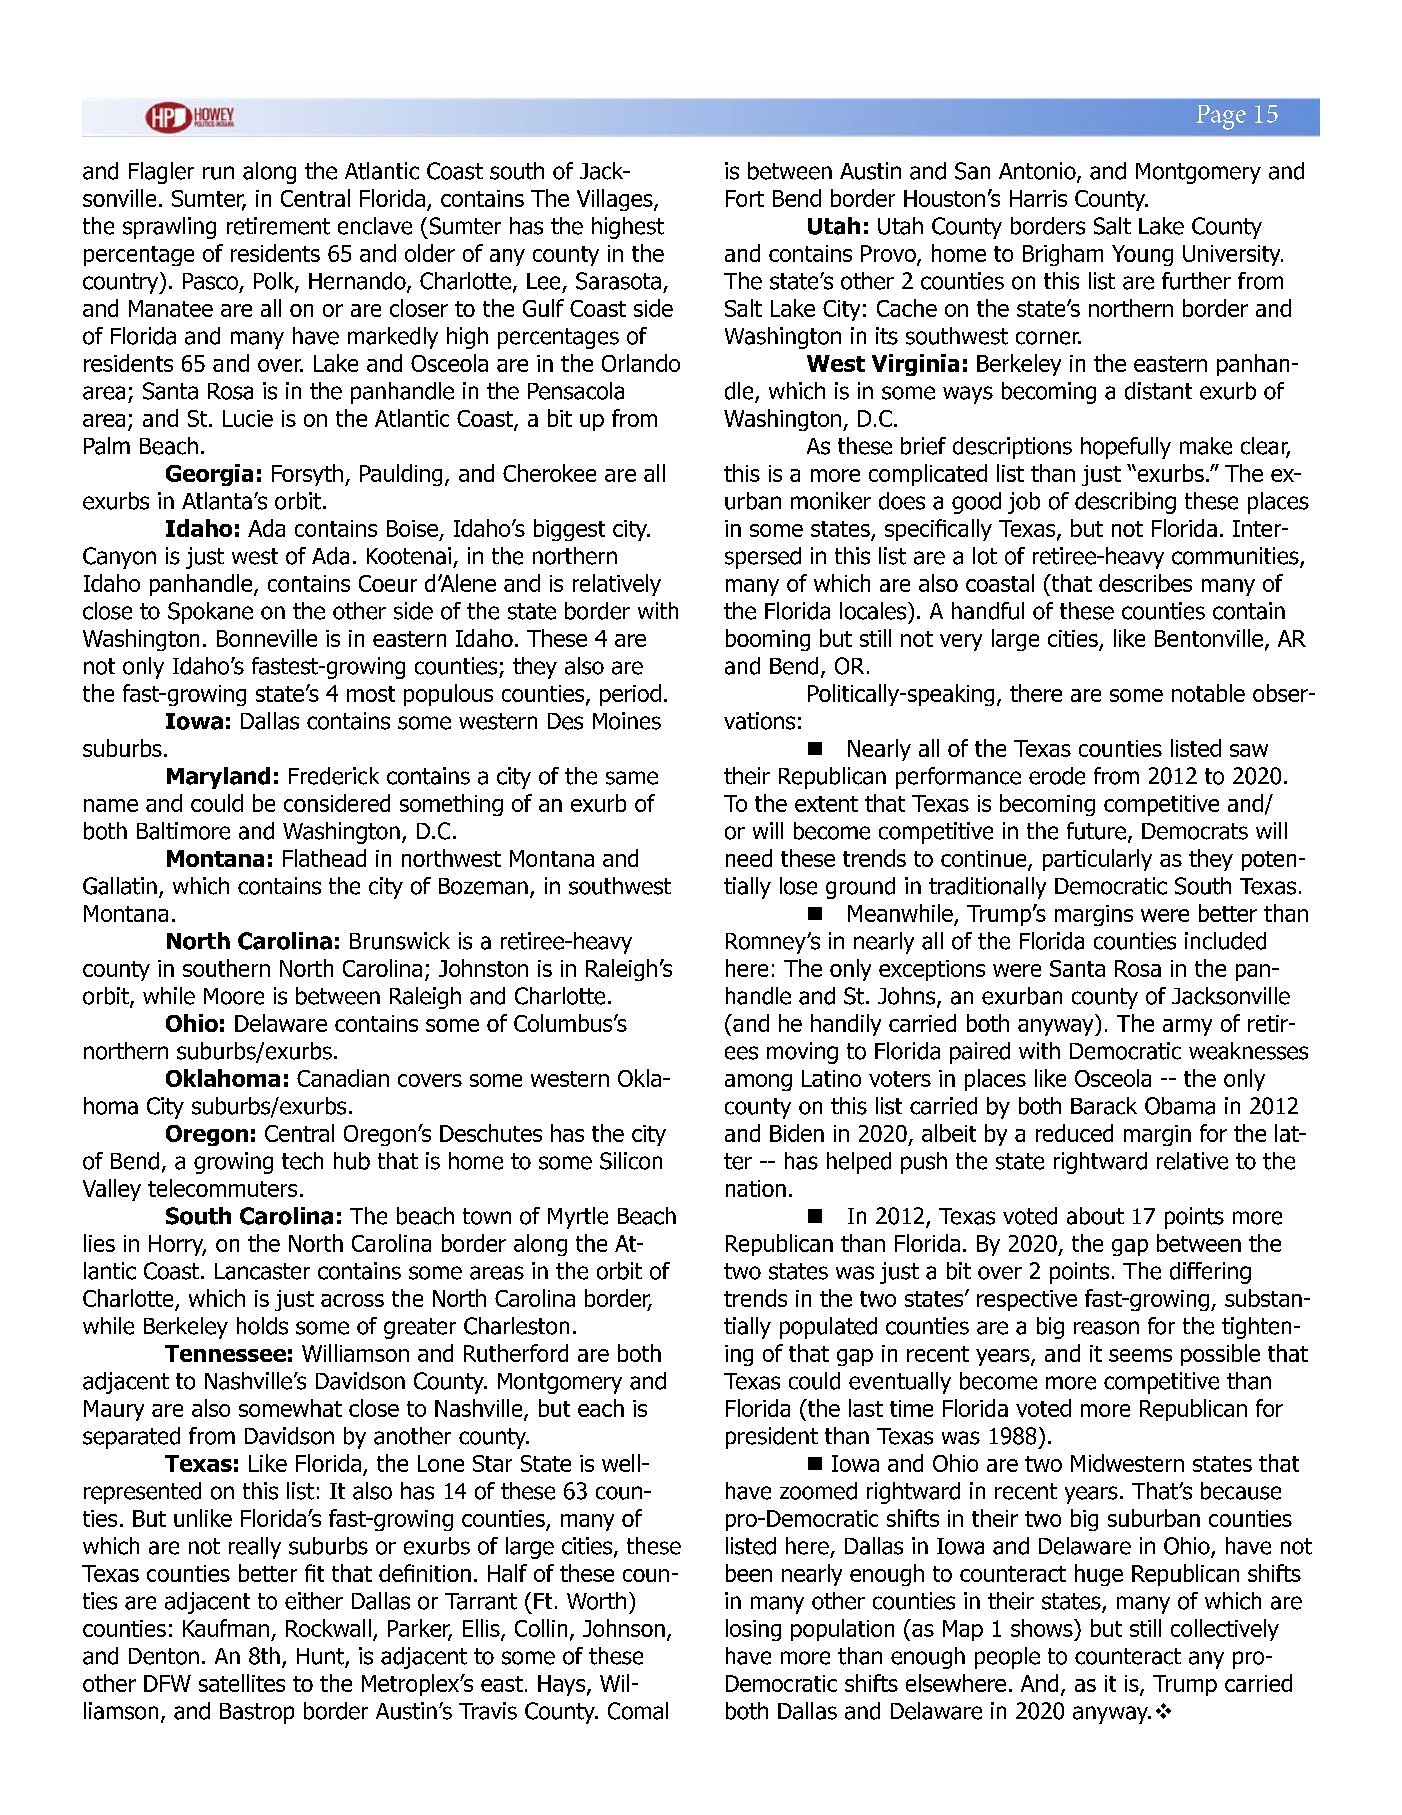 This document has width=1402, height=1815. I want to click on Lancaster, so click(262, 1271).
